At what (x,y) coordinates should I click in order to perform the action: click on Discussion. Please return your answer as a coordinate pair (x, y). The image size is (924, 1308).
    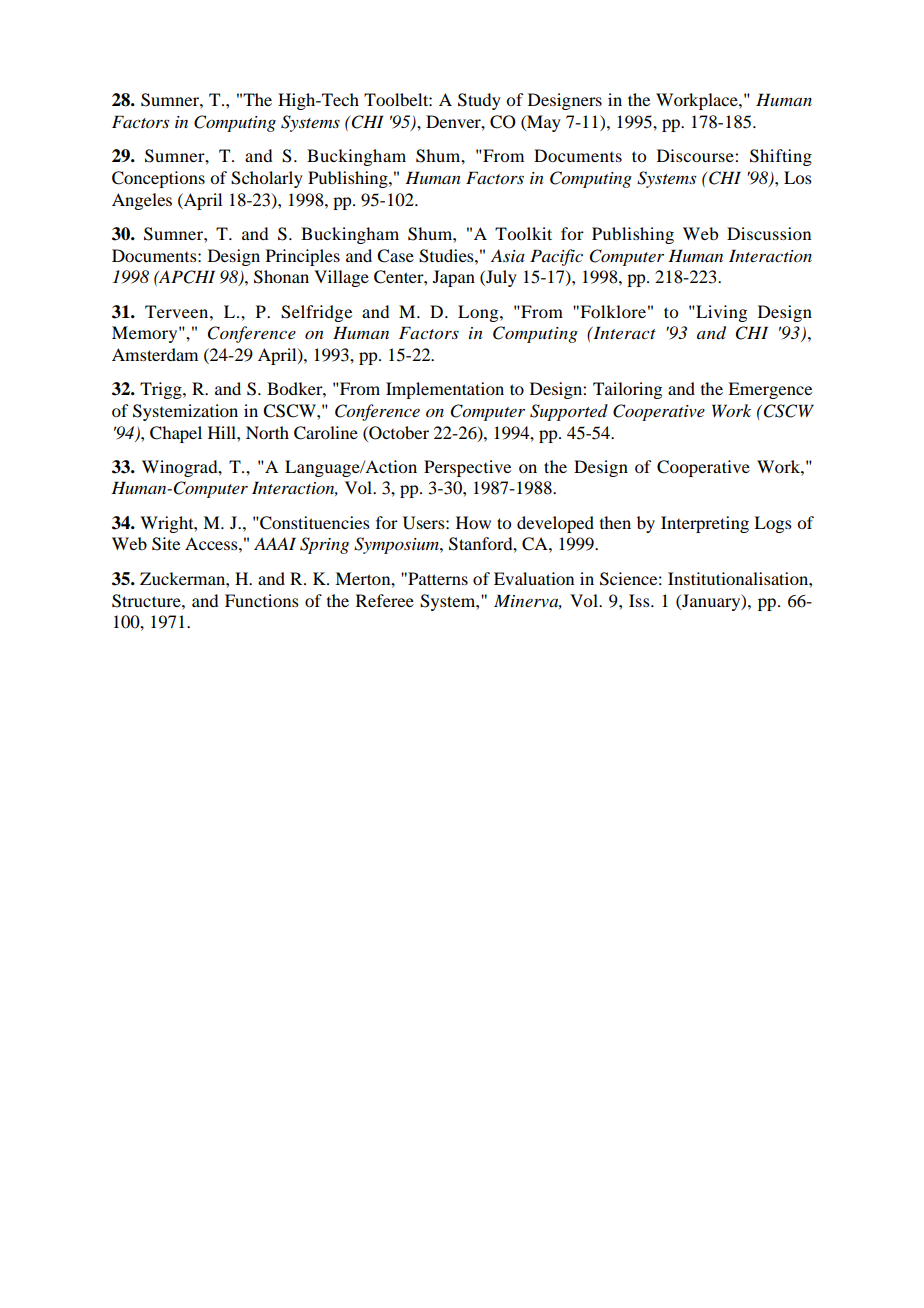
    Looking at the image, I should click on (769, 233).
